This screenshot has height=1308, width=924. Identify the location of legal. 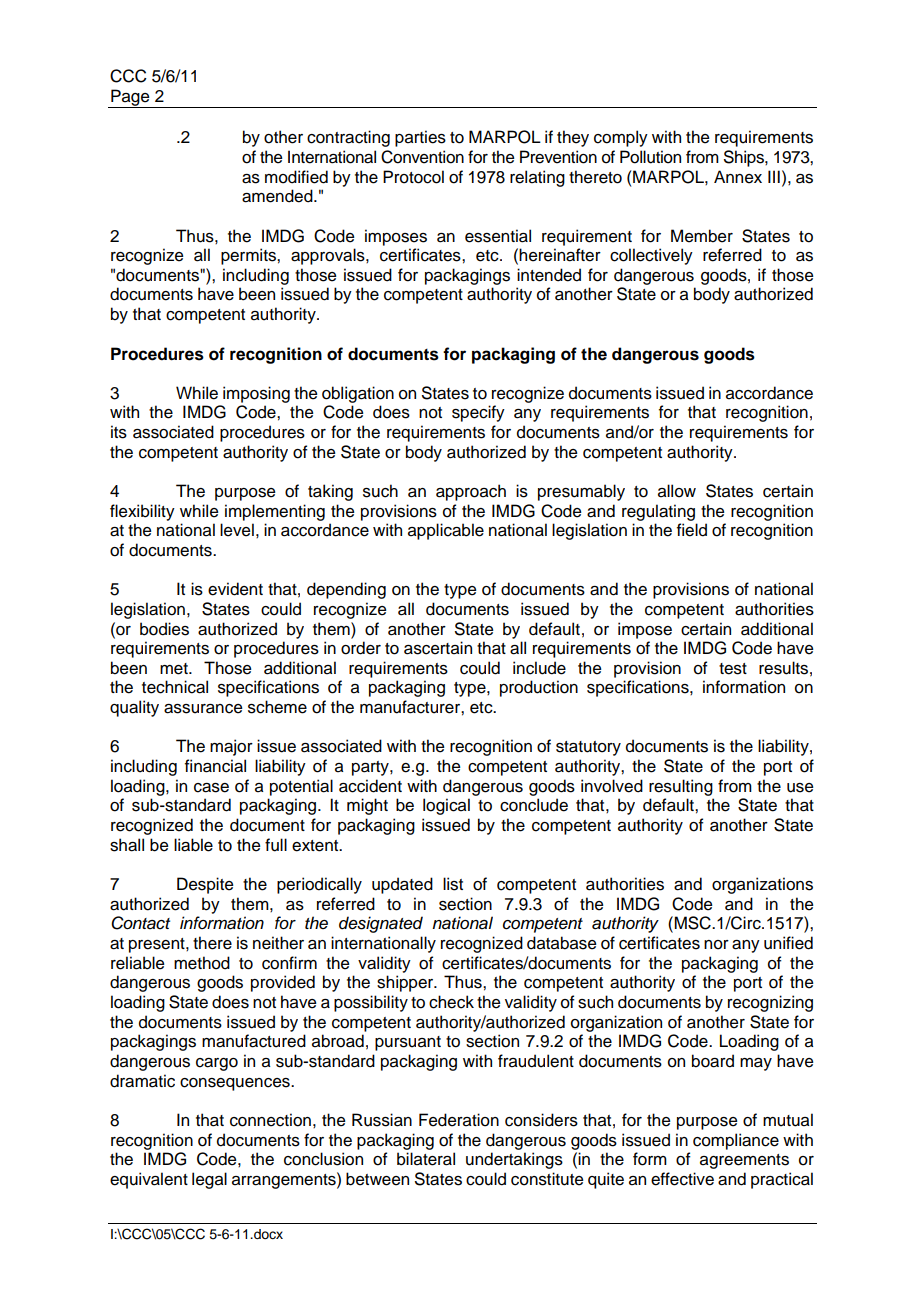
(209, 1180).
